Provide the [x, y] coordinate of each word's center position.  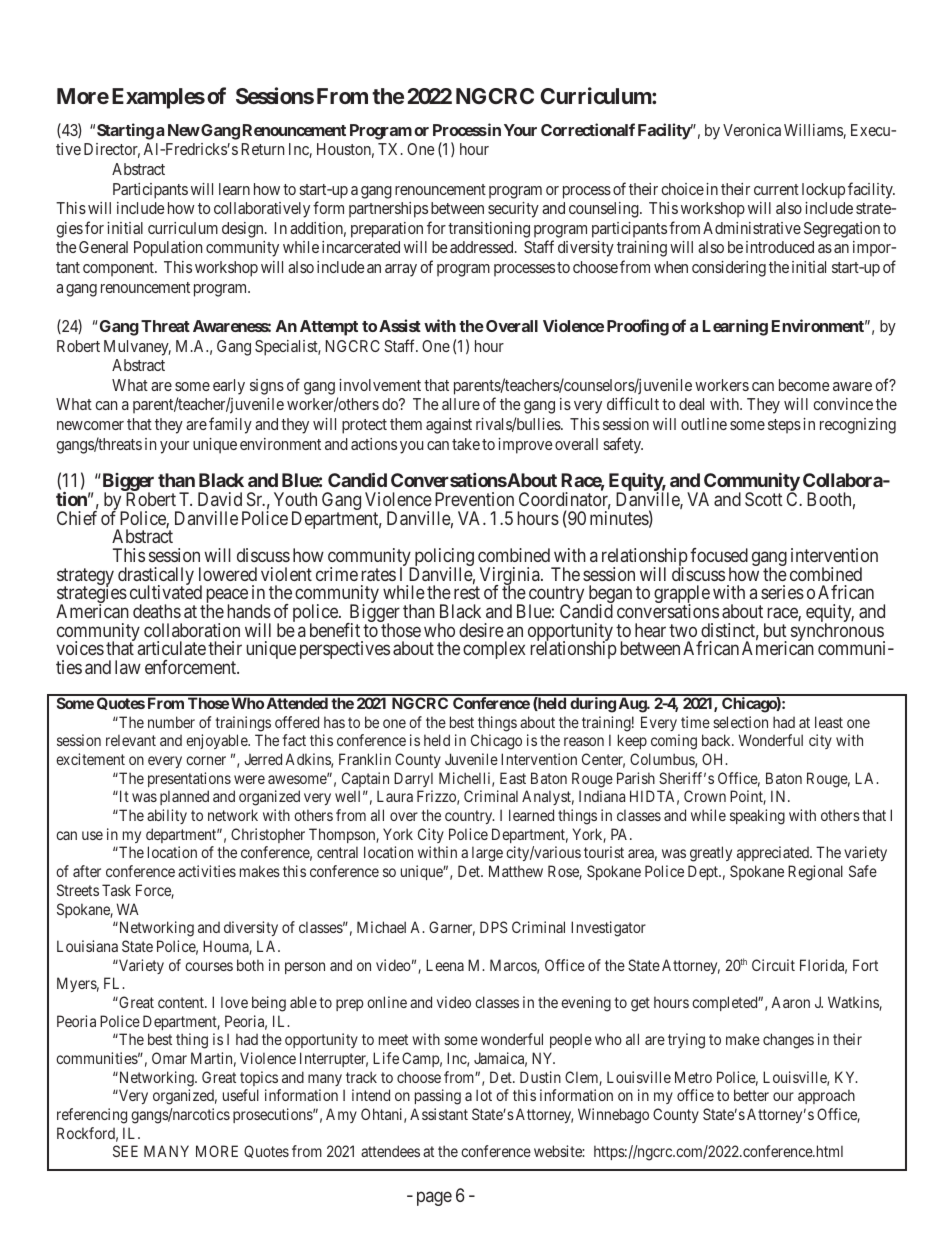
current [776, 189]
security [513, 210]
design [244, 230]
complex [494, 650]
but [775, 630]
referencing [92, 1116]
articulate [172, 648]
